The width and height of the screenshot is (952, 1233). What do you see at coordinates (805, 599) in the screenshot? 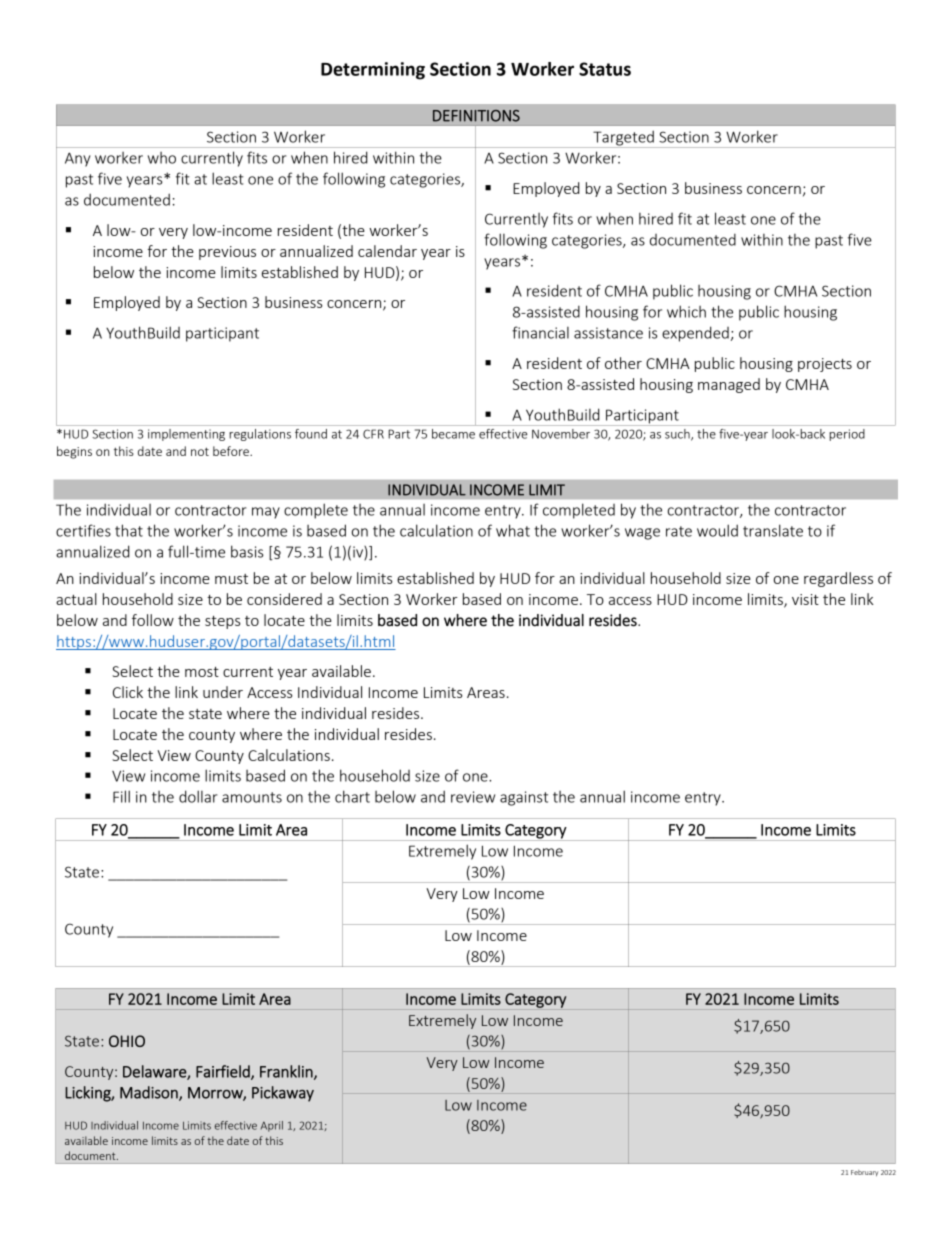
I see `visit` at bounding box center [805, 599].
